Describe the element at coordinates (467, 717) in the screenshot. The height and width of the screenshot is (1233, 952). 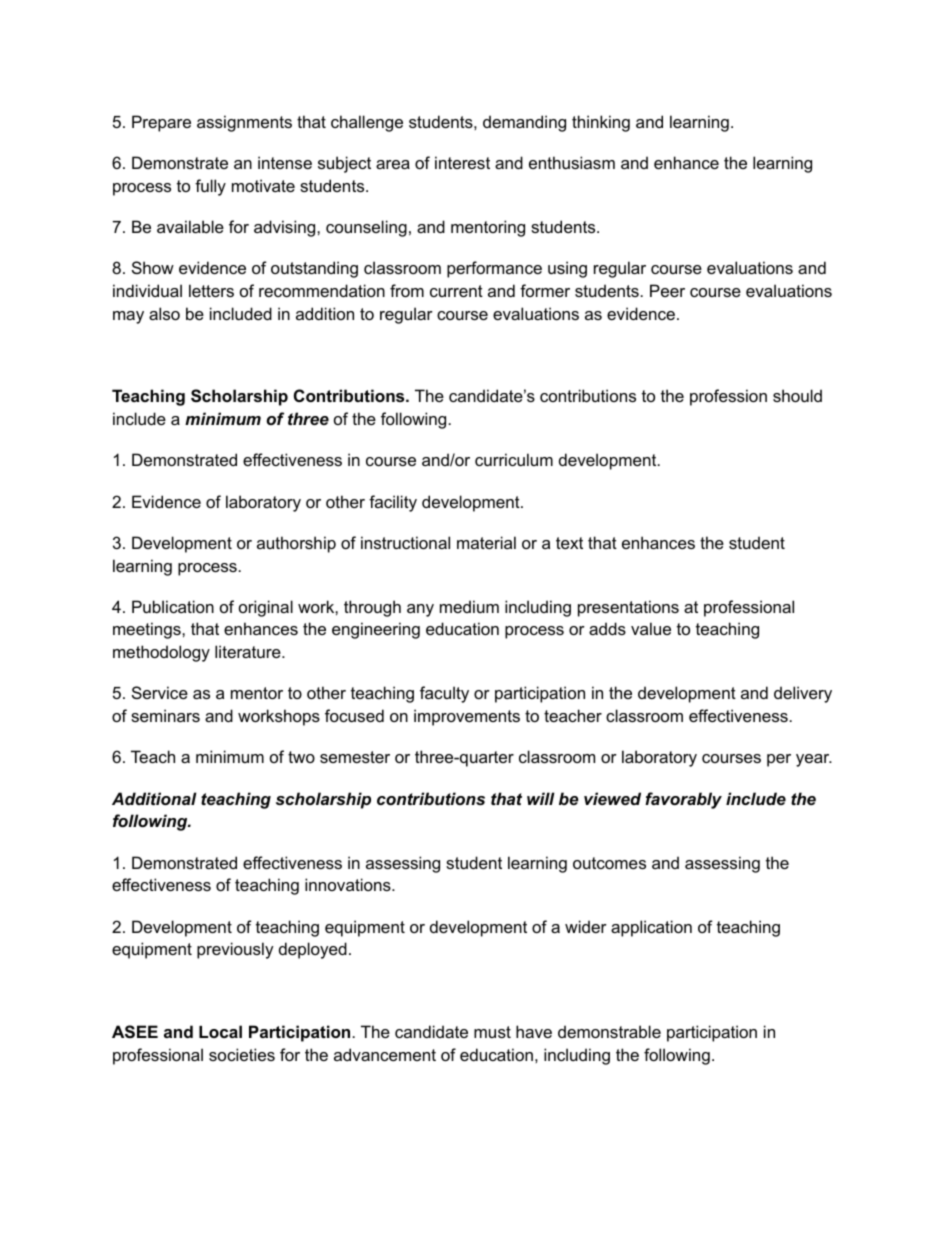
I see `improvements` at that location.
